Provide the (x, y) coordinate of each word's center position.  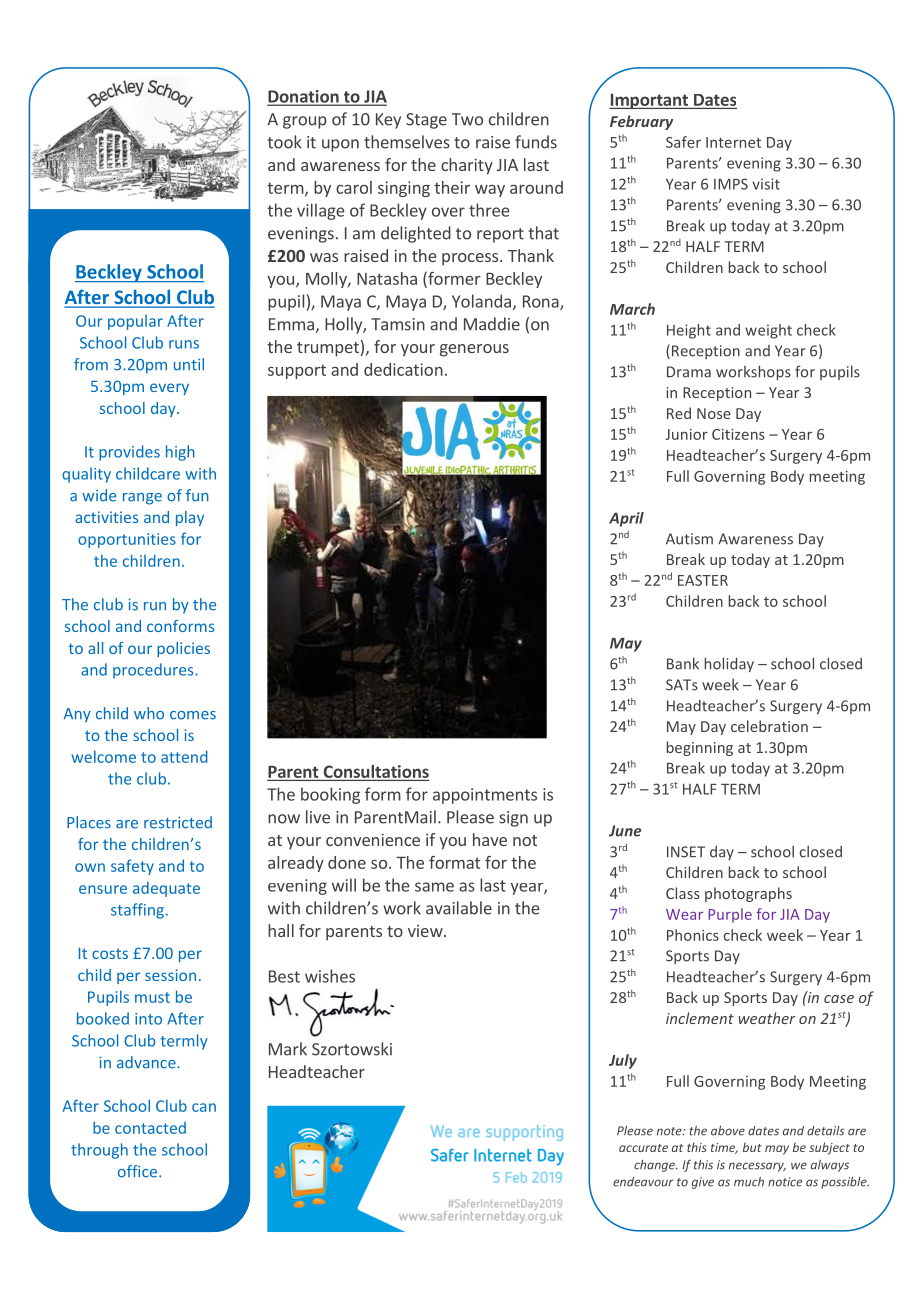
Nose (714, 413)
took (284, 142)
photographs (748, 894)
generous (474, 350)
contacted (150, 1128)
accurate (643, 1148)
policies (183, 649)
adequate (166, 889)
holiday (729, 664)
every (169, 389)
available (459, 908)
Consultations (376, 771)
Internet (733, 142)
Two (467, 119)
